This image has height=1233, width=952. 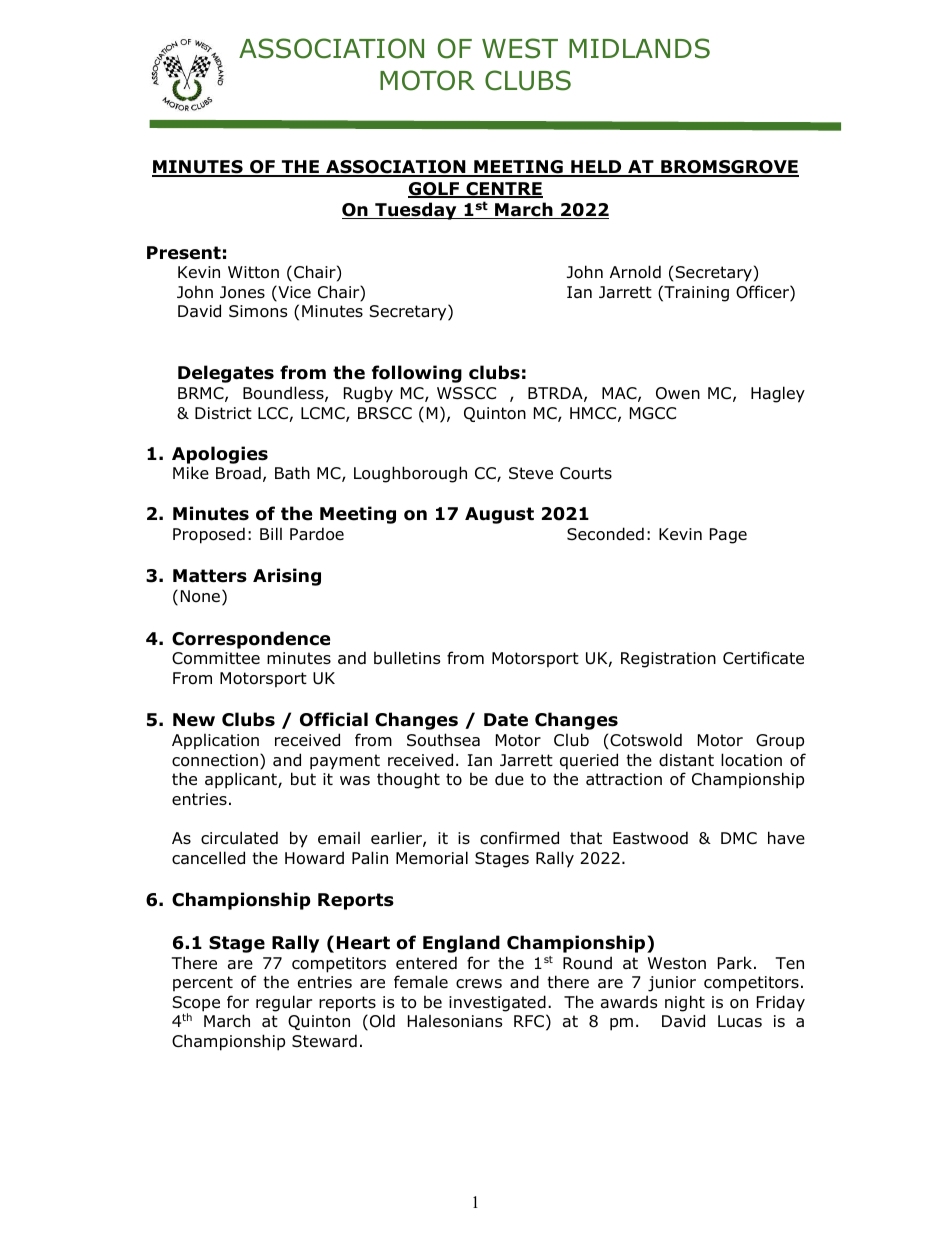 What do you see at coordinates (226, 374) in the image?
I see `Delegates` at bounding box center [226, 374].
